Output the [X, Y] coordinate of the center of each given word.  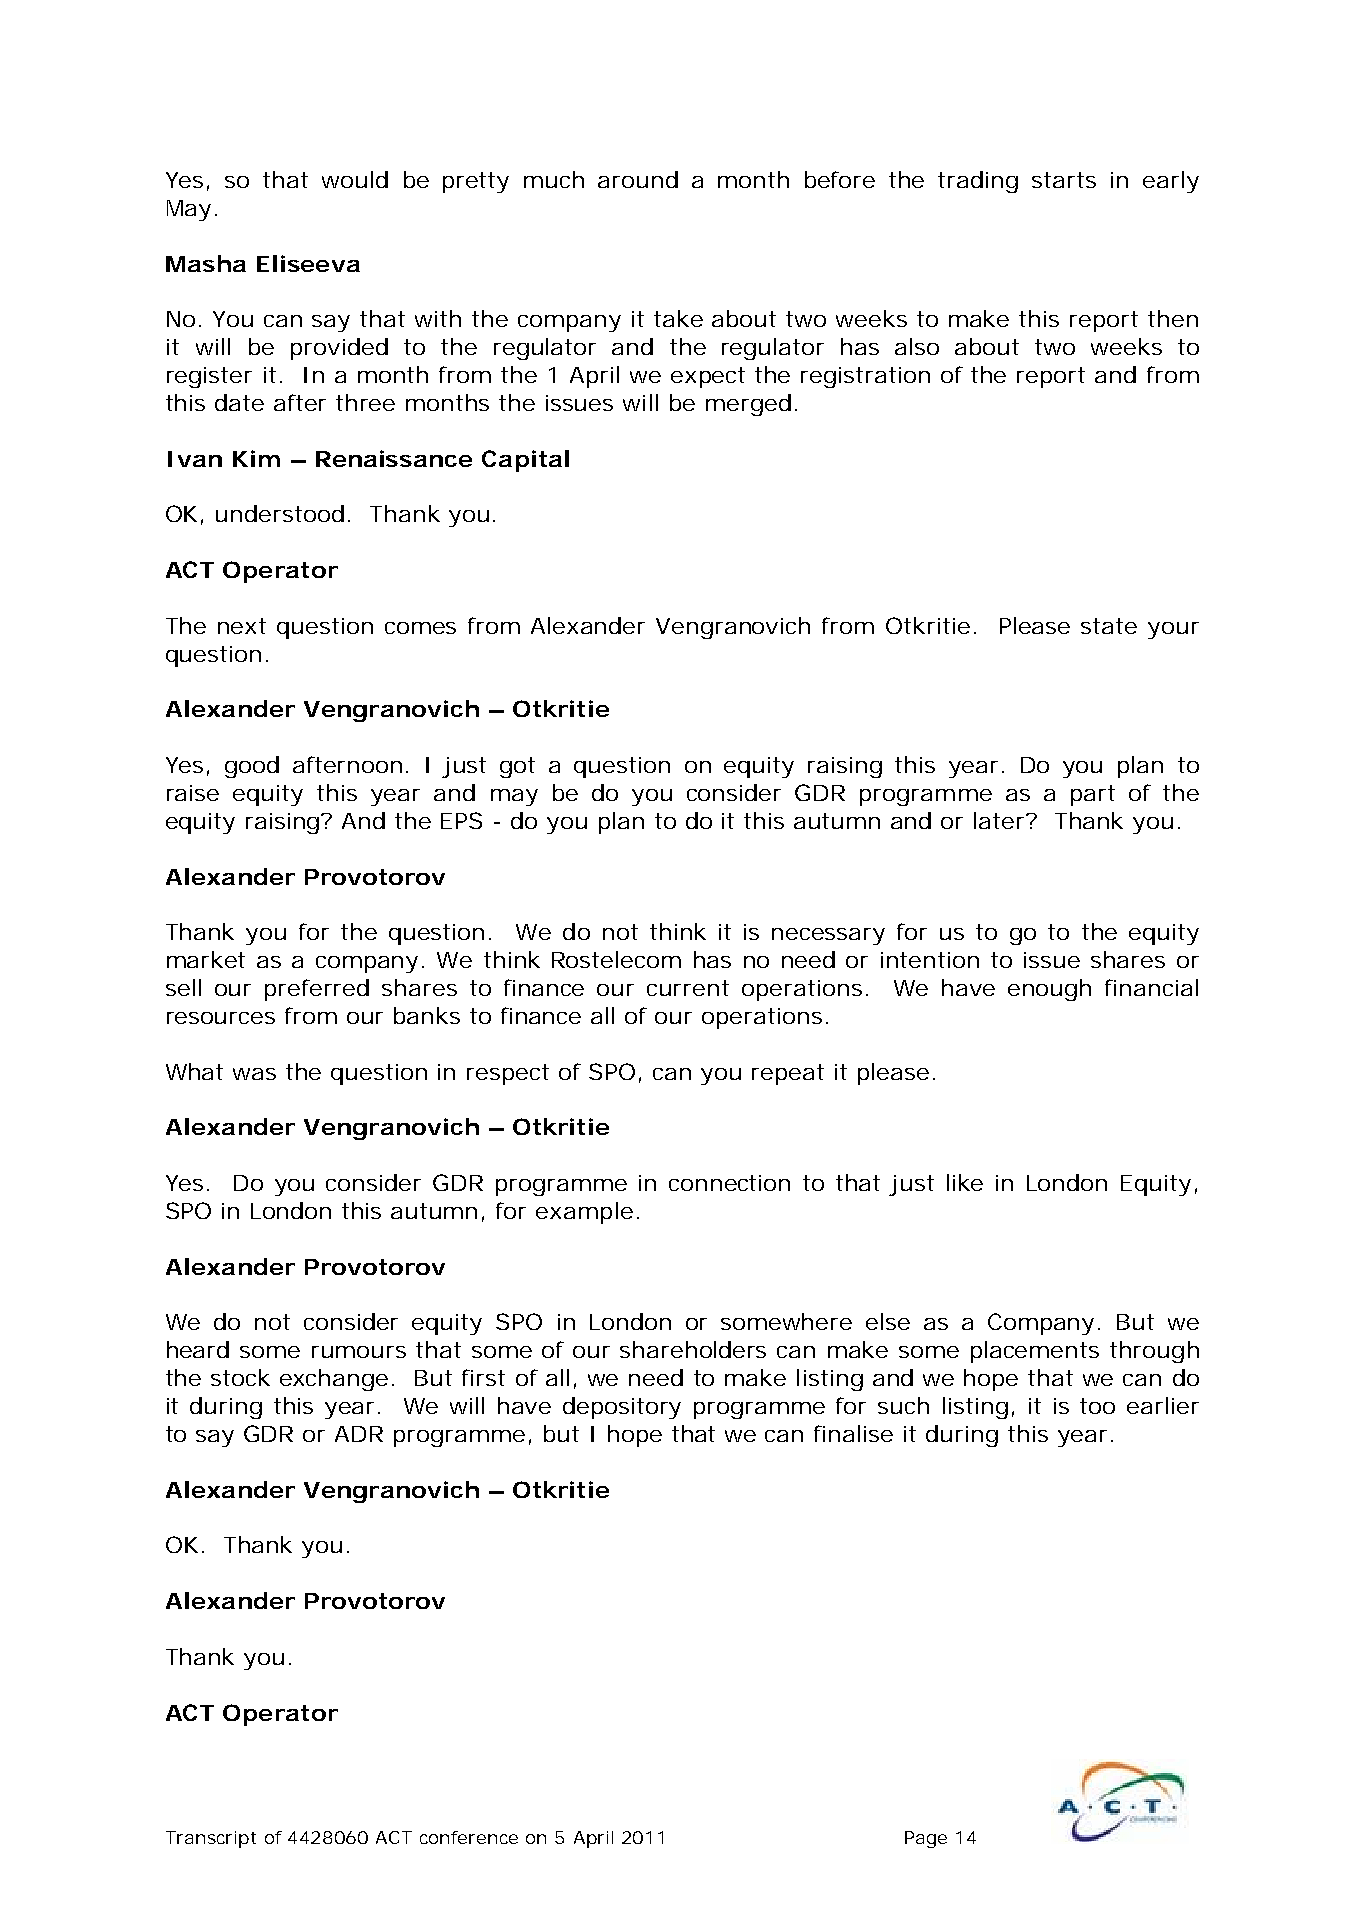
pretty [476, 182]
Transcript [211, 1839]
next [242, 626]
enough [1049, 990]
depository [622, 1408]
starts [1064, 180]
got [517, 767]
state [1109, 626]
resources [221, 1018]
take [678, 318]
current [688, 988]
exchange [334, 1380]
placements [1035, 1352]
